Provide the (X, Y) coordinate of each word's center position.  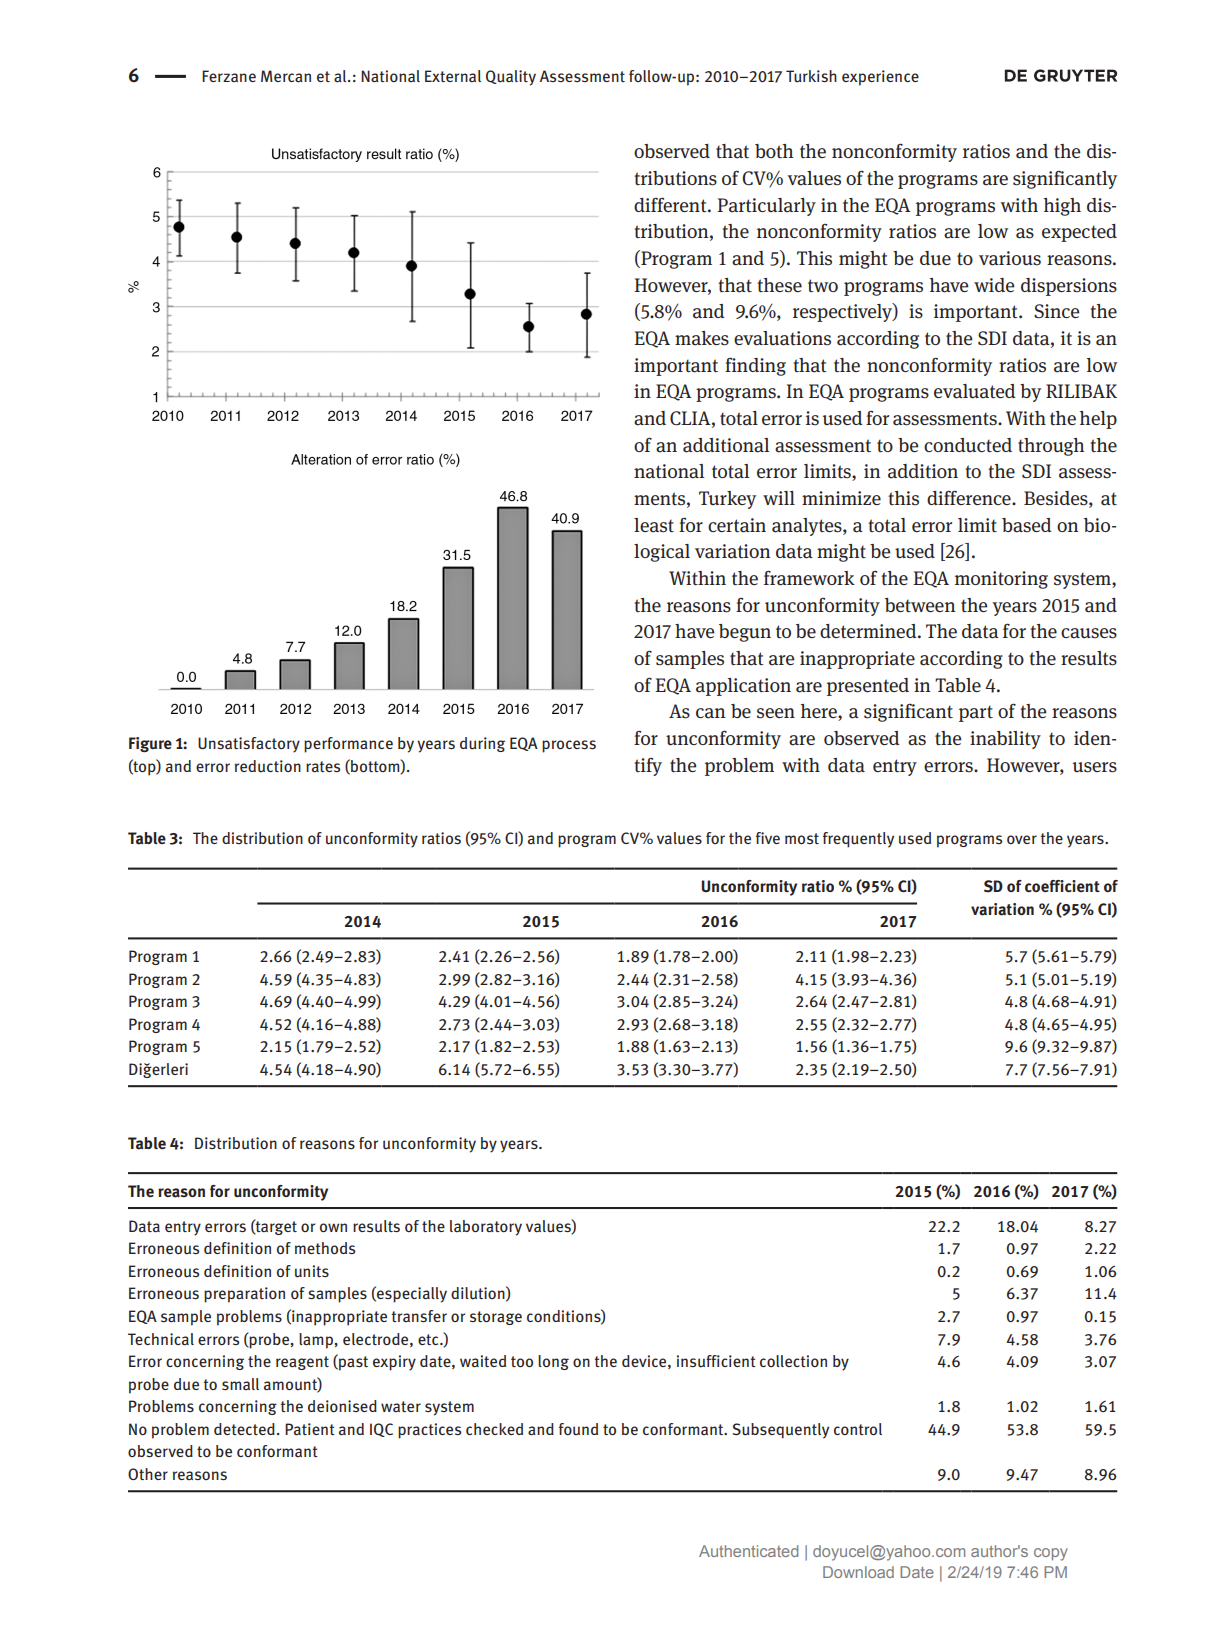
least (654, 525)
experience (880, 78)
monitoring (1001, 580)
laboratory (486, 1228)
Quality (511, 78)
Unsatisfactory (249, 745)
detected (244, 1429)
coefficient (1062, 886)
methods (325, 1248)
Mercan (286, 76)
